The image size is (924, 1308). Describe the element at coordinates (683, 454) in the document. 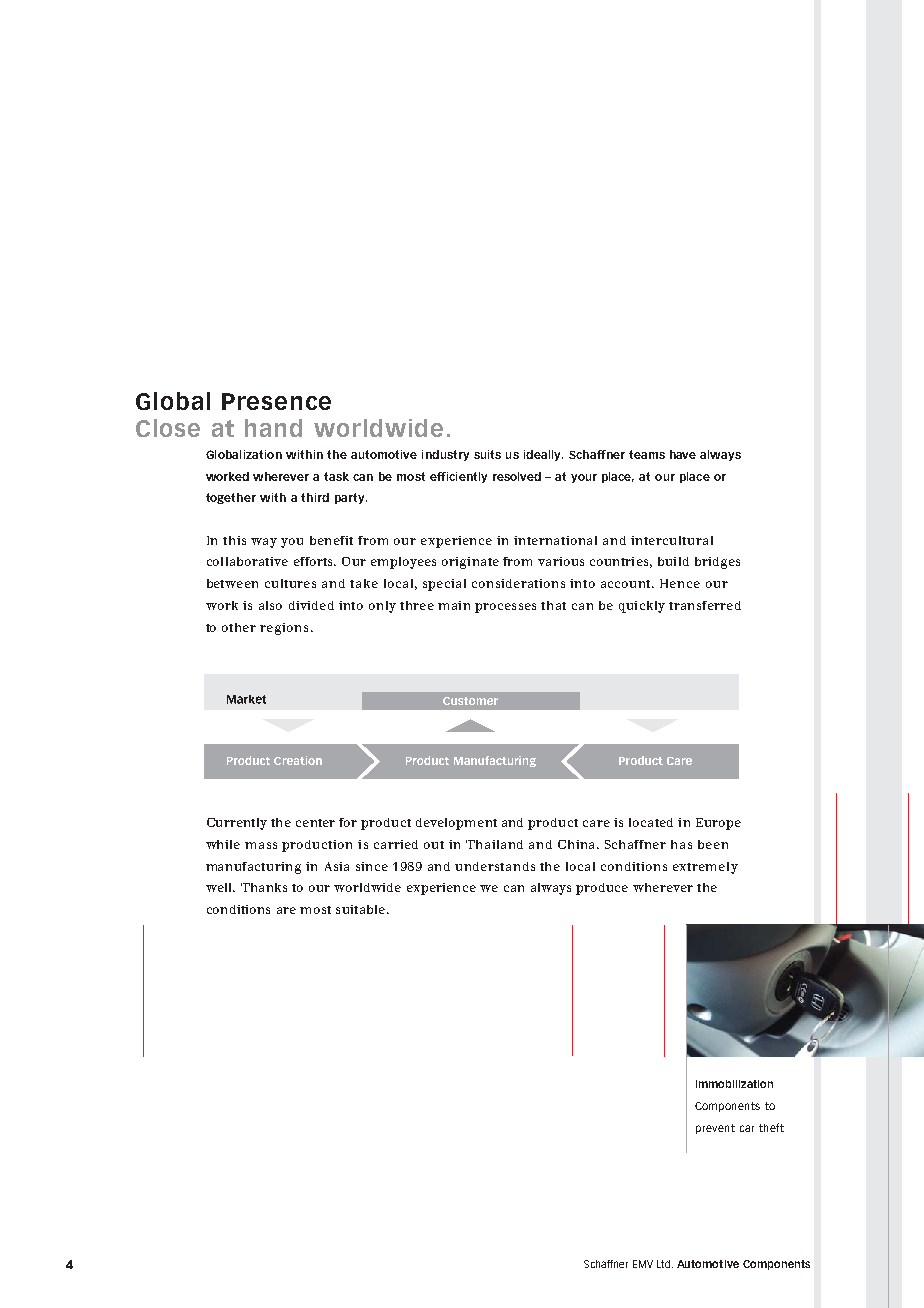

I see `have` at that location.
